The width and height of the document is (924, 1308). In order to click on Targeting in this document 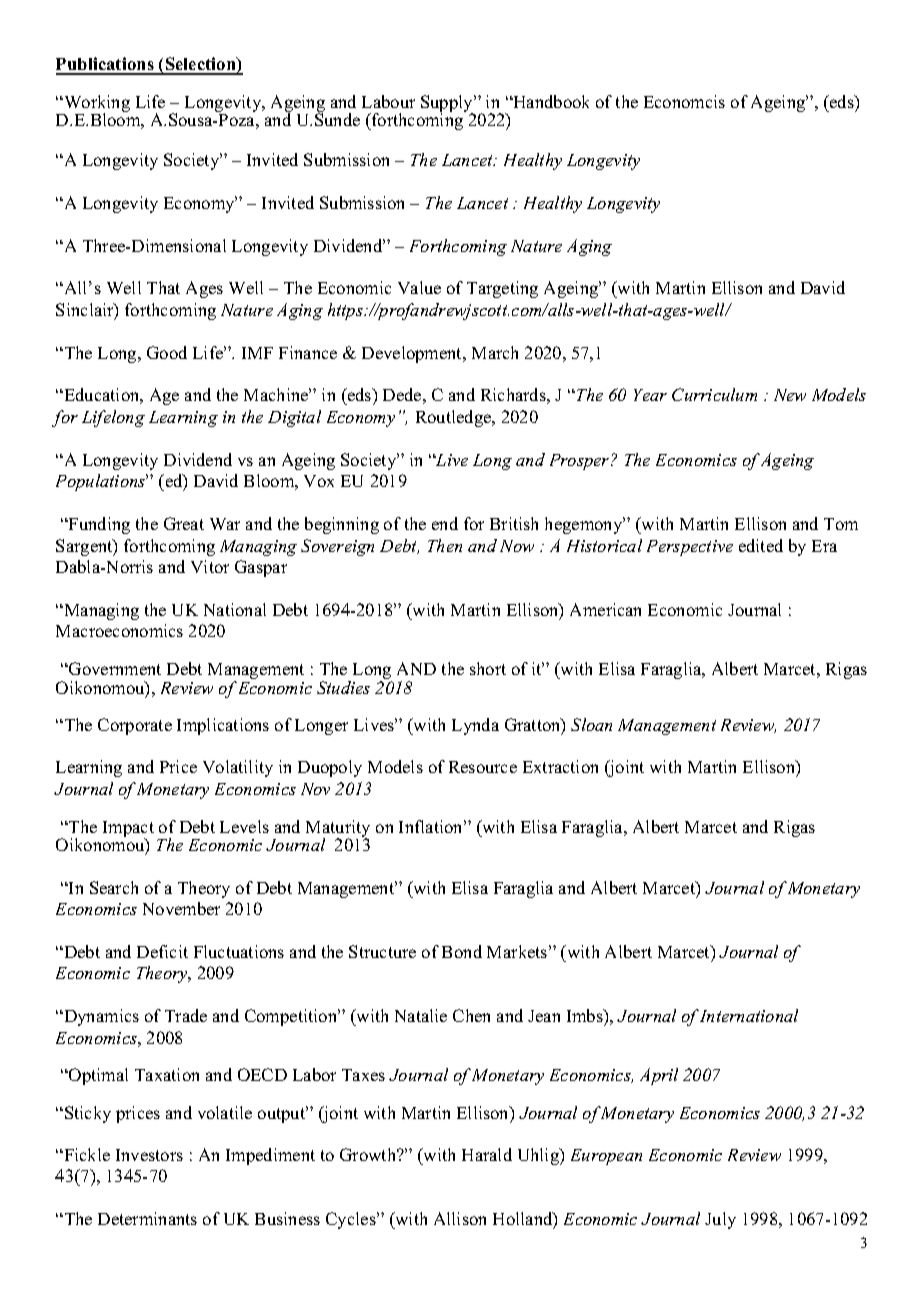, I will do `click(502, 289)`.
